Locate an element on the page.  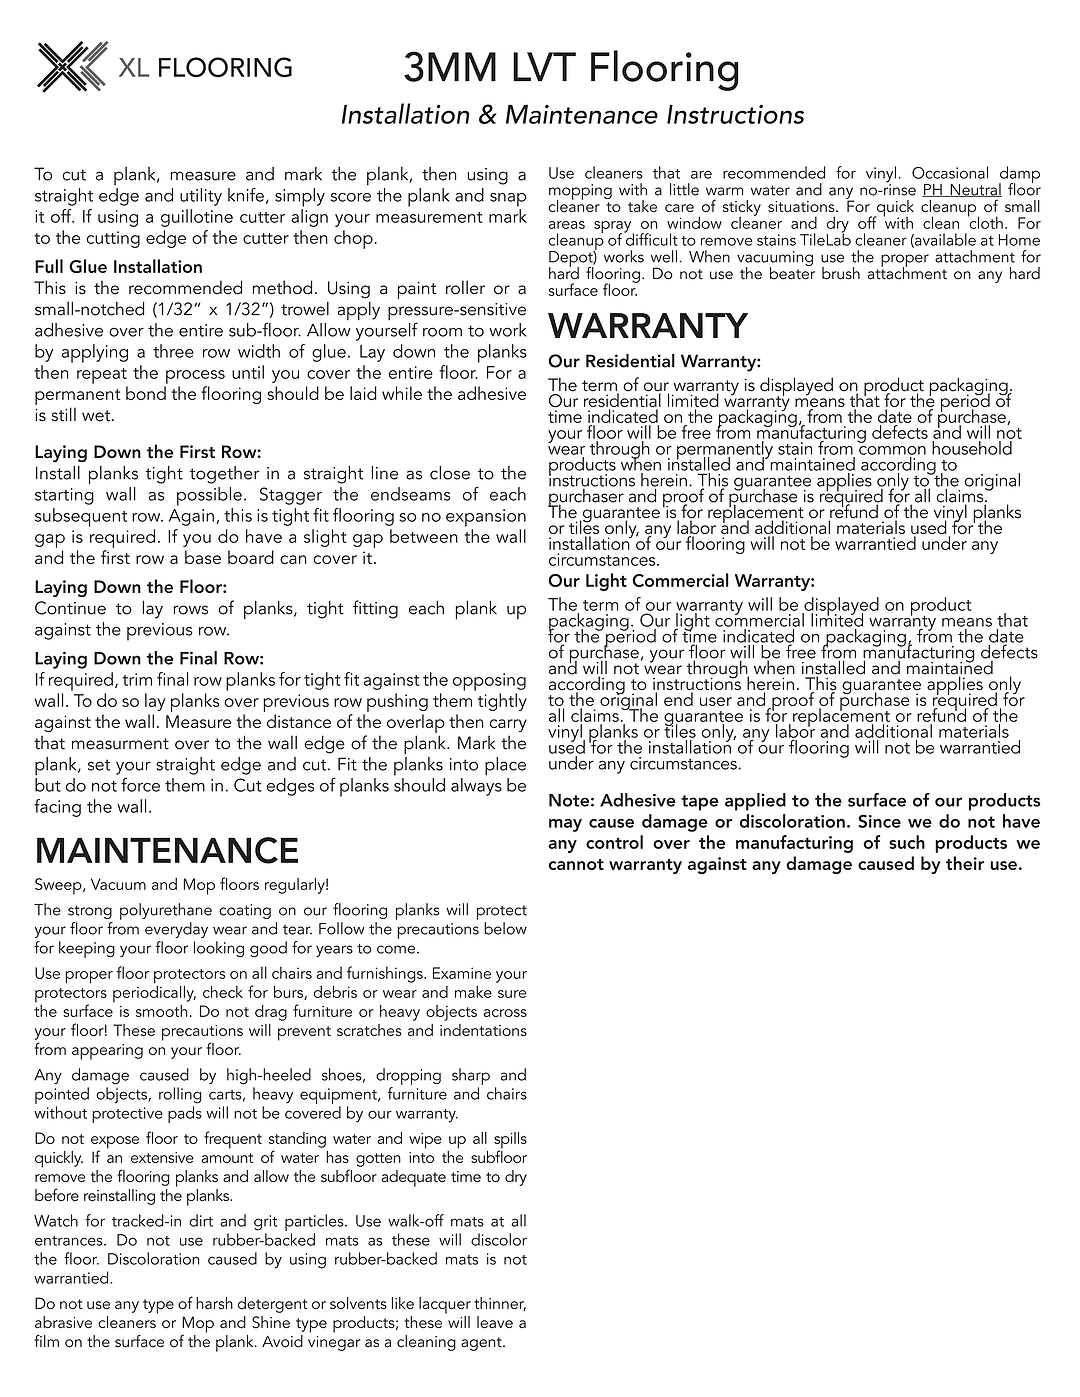
polyurethane is located at coordinates (166, 911).
